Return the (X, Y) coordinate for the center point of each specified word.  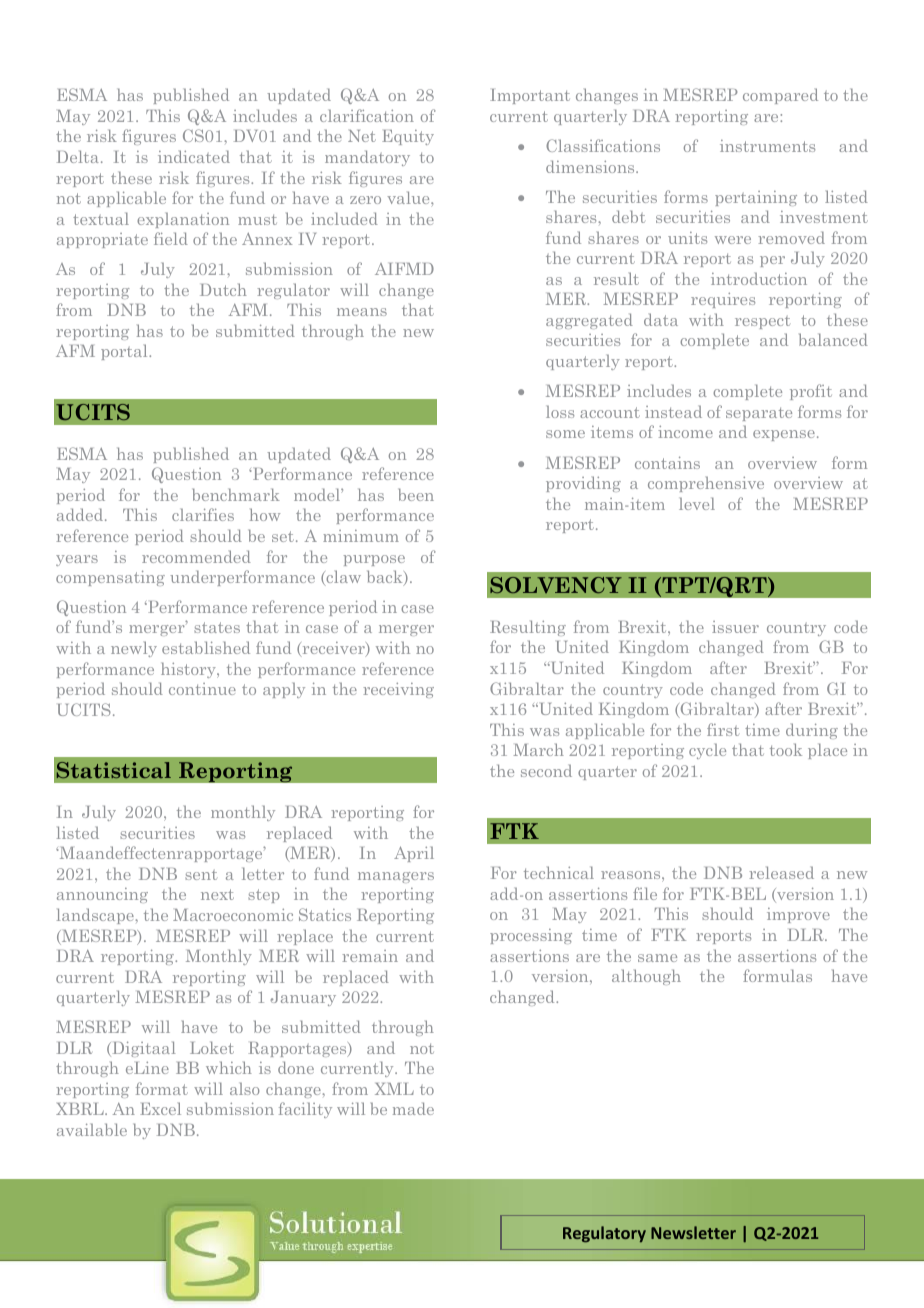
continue (202, 689)
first (723, 729)
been (416, 494)
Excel (160, 1108)
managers (396, 877)
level (697, 503)
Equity (408, 137)
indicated (194, 156)
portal (125, 352)
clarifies (203, 514)
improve (798, 915)
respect (762, 323)
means (362, 312)
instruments (767, 146)
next (217, 894)
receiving (398, 690)
